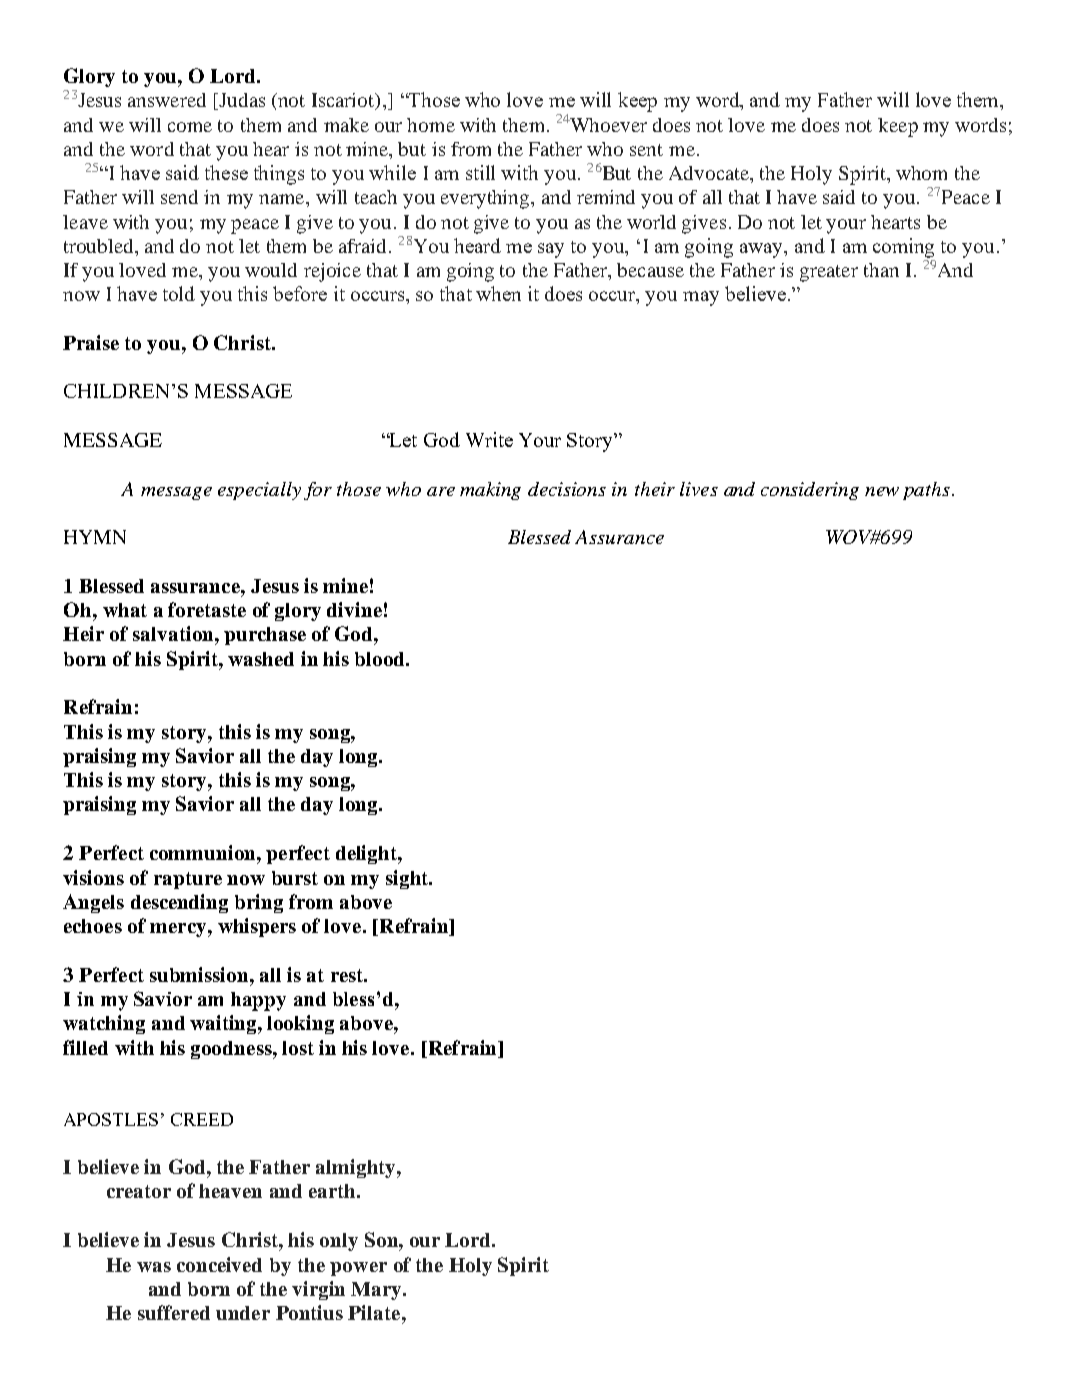 The image size is (1078, 1395). I want to click on when, so click(498, 293).
